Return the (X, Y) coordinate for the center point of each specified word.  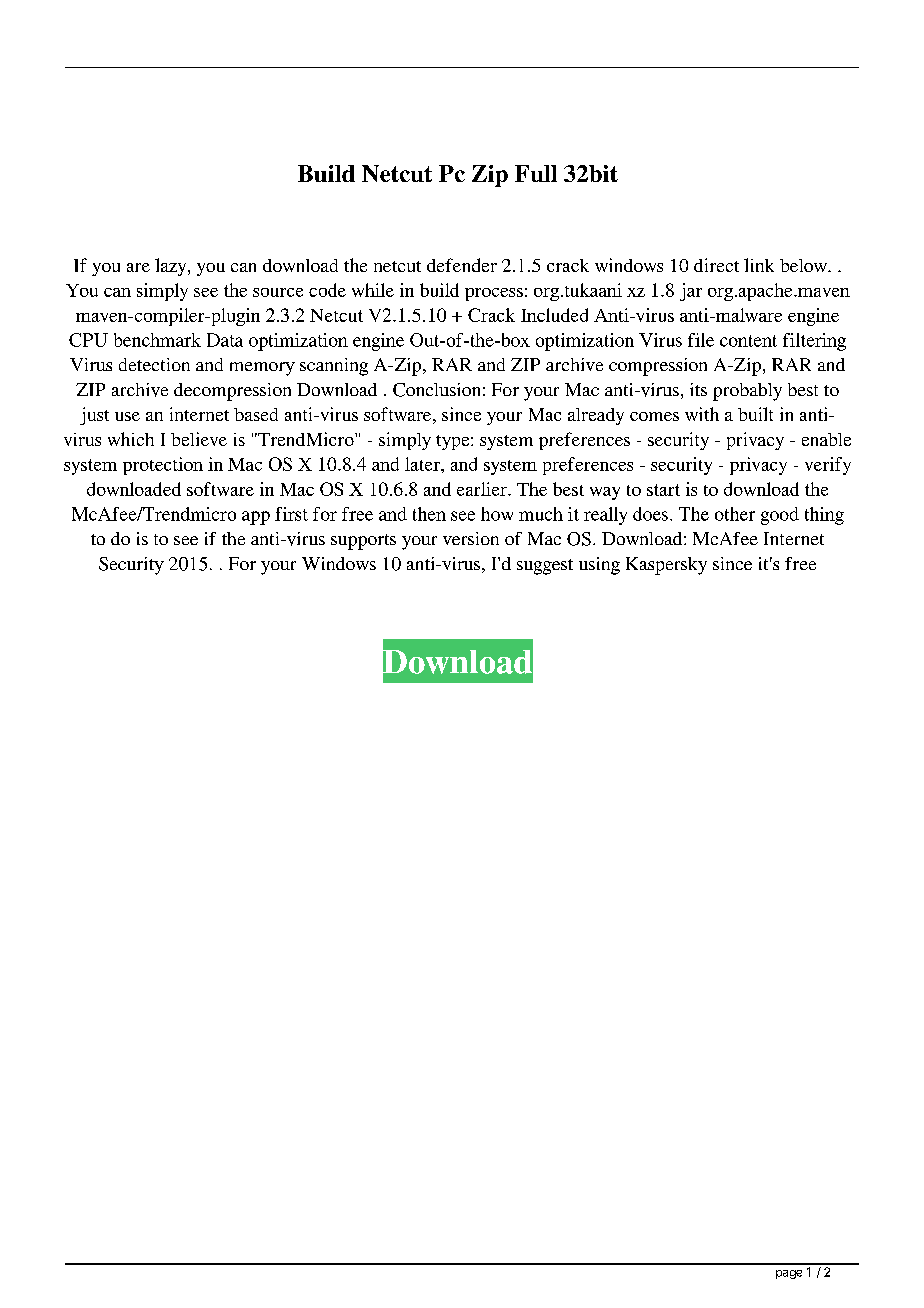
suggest (545, 567)
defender (462, 265)
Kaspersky (666, 566)
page (789, 1274)
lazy (172, 267)
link (759, 265)
